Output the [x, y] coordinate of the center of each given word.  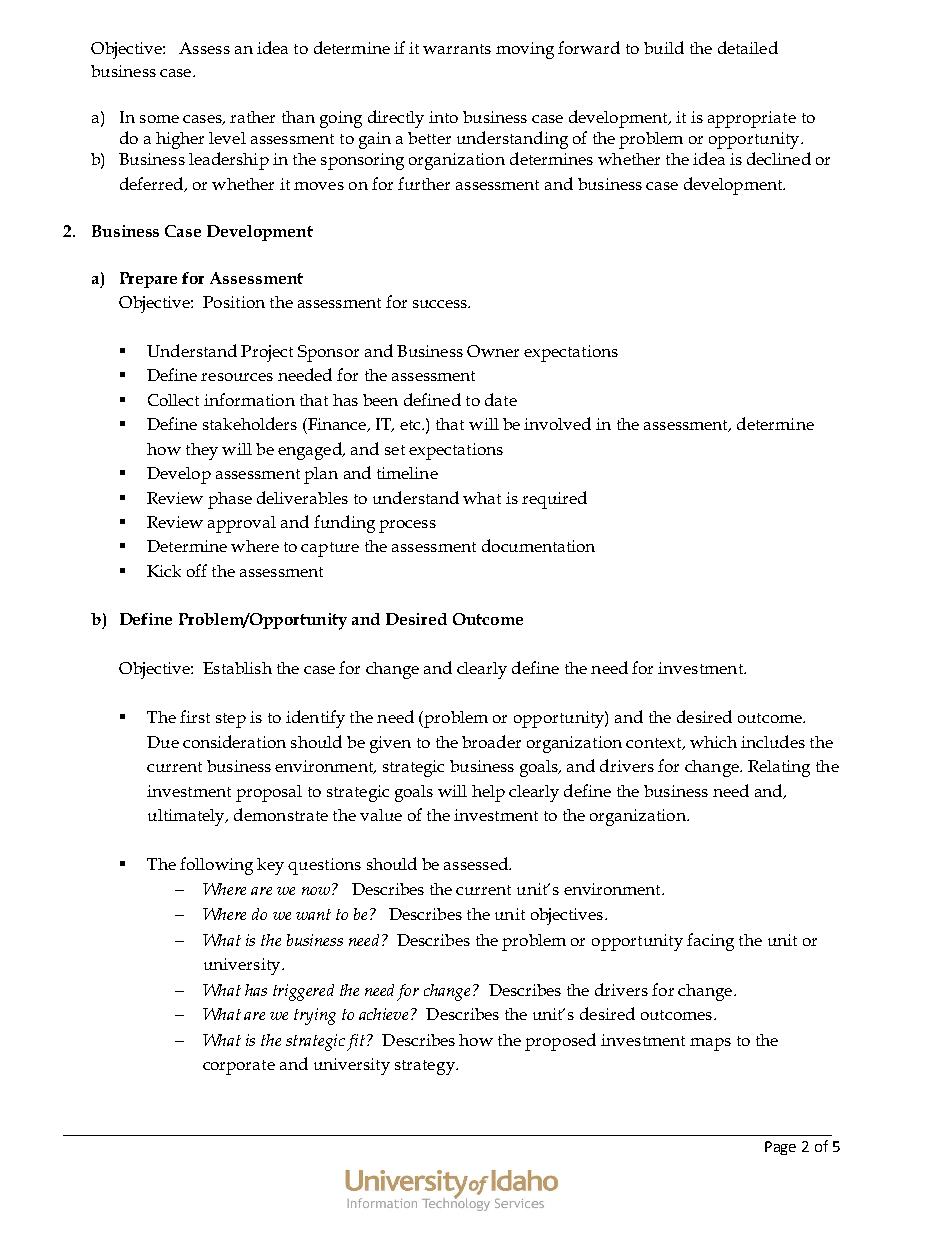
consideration [234, 741]
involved [557, 423]
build [664, 47]
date [501, 399]
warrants [457, 49]
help [488, 793]
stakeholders [250, 423]
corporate [239, 1067]
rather [252, 117]
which [713, 742]
